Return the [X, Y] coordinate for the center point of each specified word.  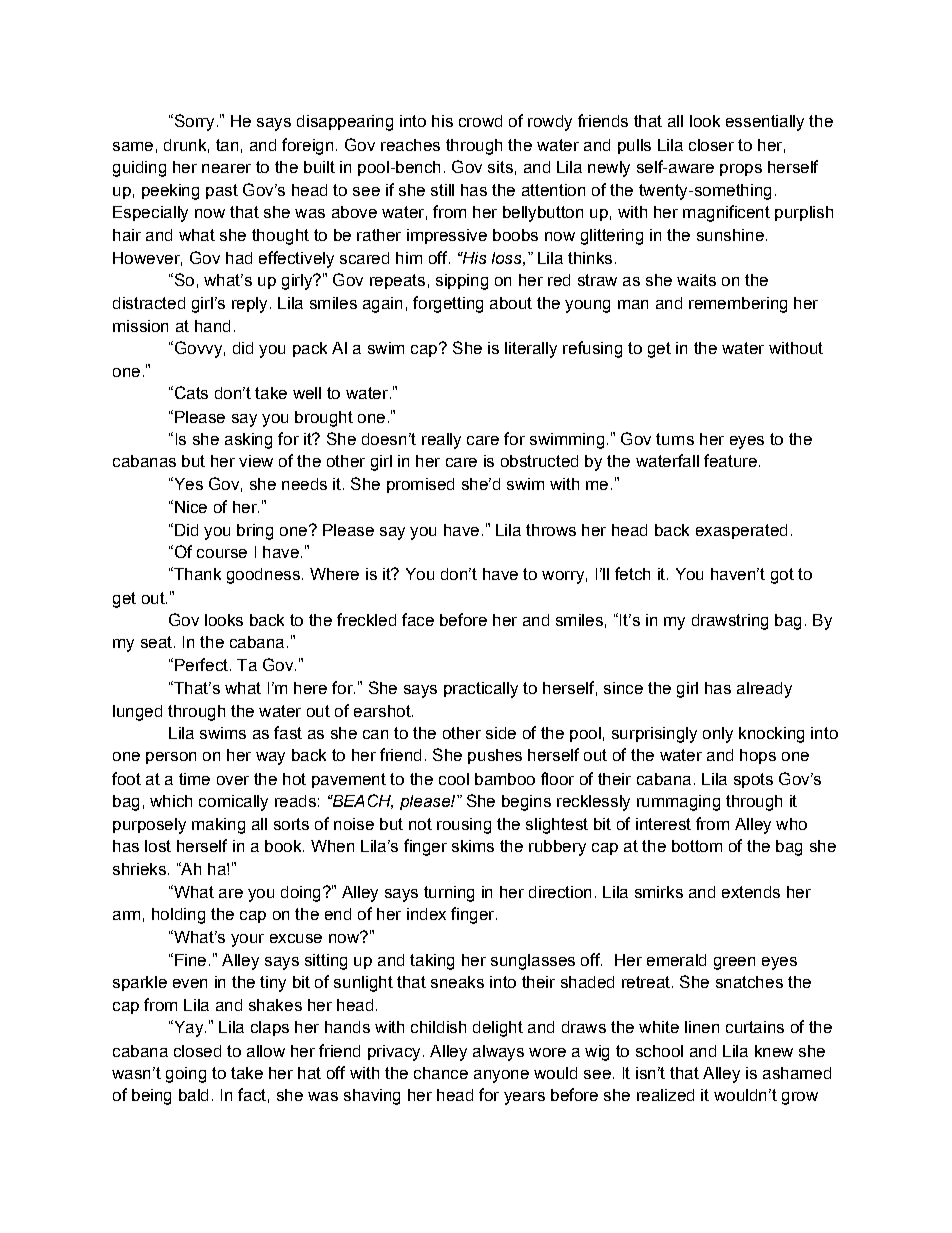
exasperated [741, 531]
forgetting [448, 304]
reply [249, 305]
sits [500, 167]
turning [449, 894]
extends [751, 892]
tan [227, 145]
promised [420, 485]
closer [711, 145]
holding [178, 916]
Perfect [201, 664]
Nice [191, 507]
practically [481, 690]
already [764, 690]
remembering [738, 305]
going [186, 1075]
